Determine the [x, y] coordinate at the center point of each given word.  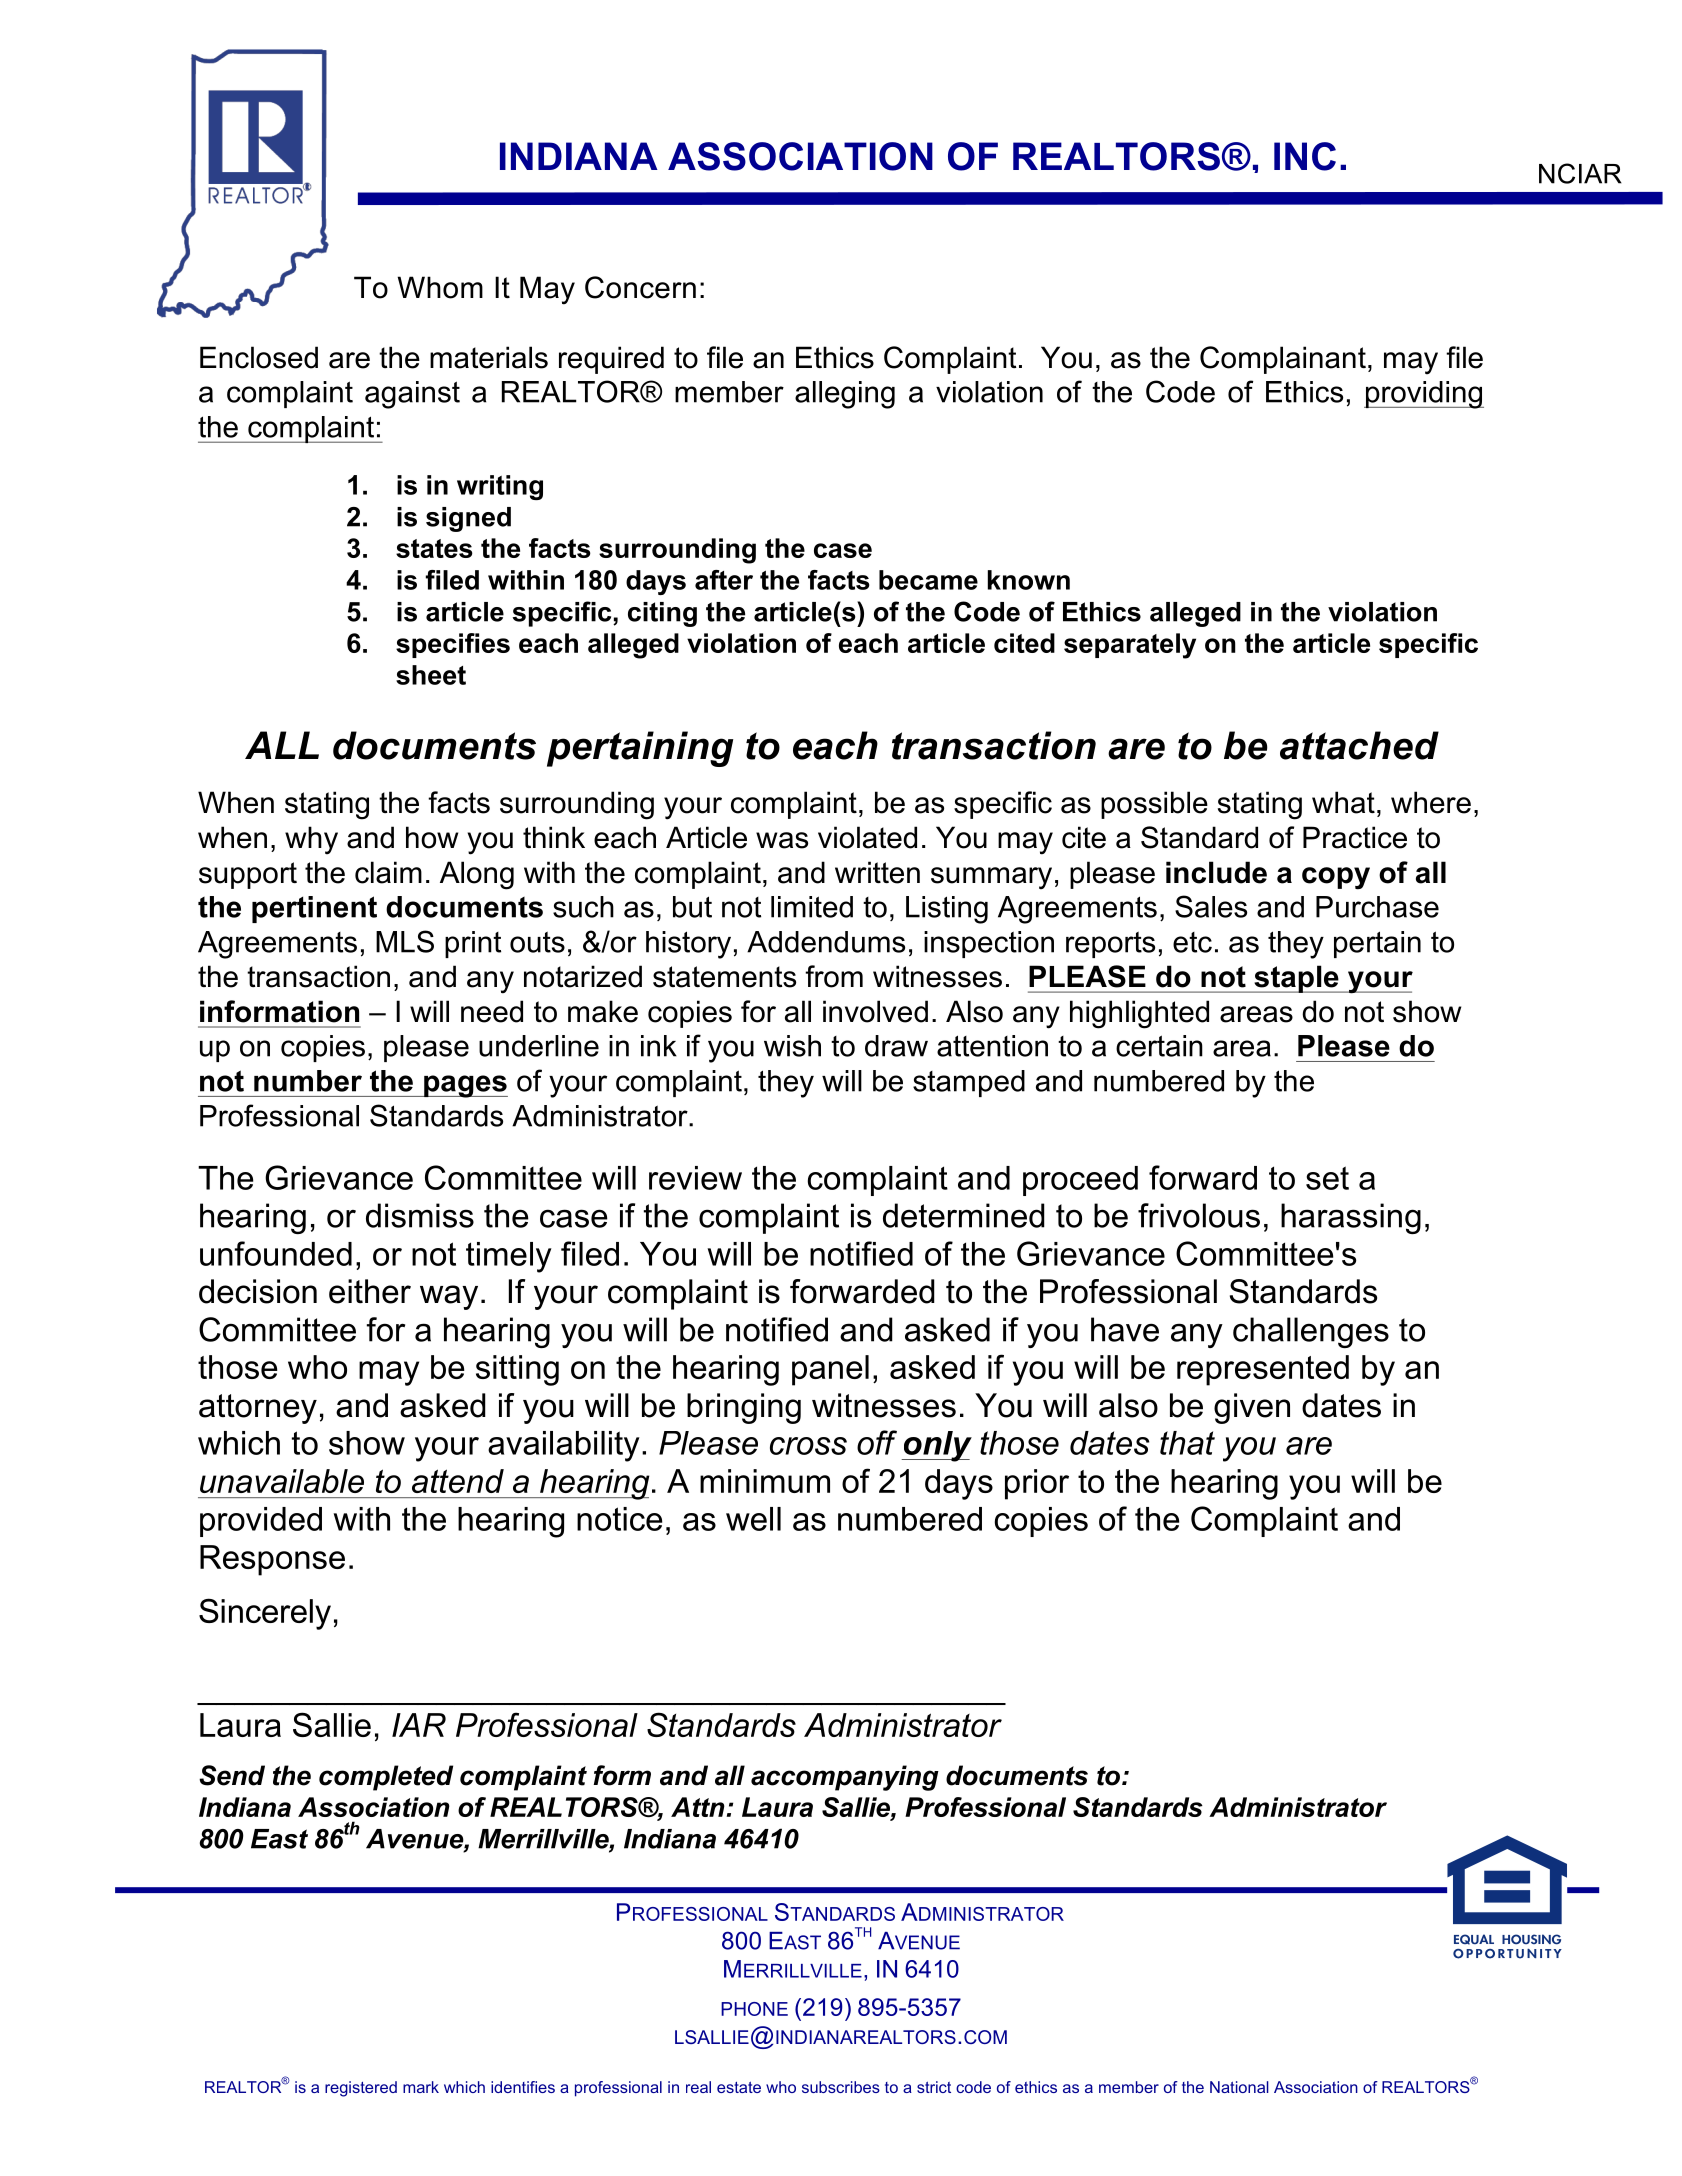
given [1252, 1408]
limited [812, 907]
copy [1336, 878]
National [1239, 2087]
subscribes [841, 2087]
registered [361, 2089]
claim [388, 872]
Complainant [1283, 360]
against [412, 395]
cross [808, 1446]
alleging [845, 395]
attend [458, 1481]
